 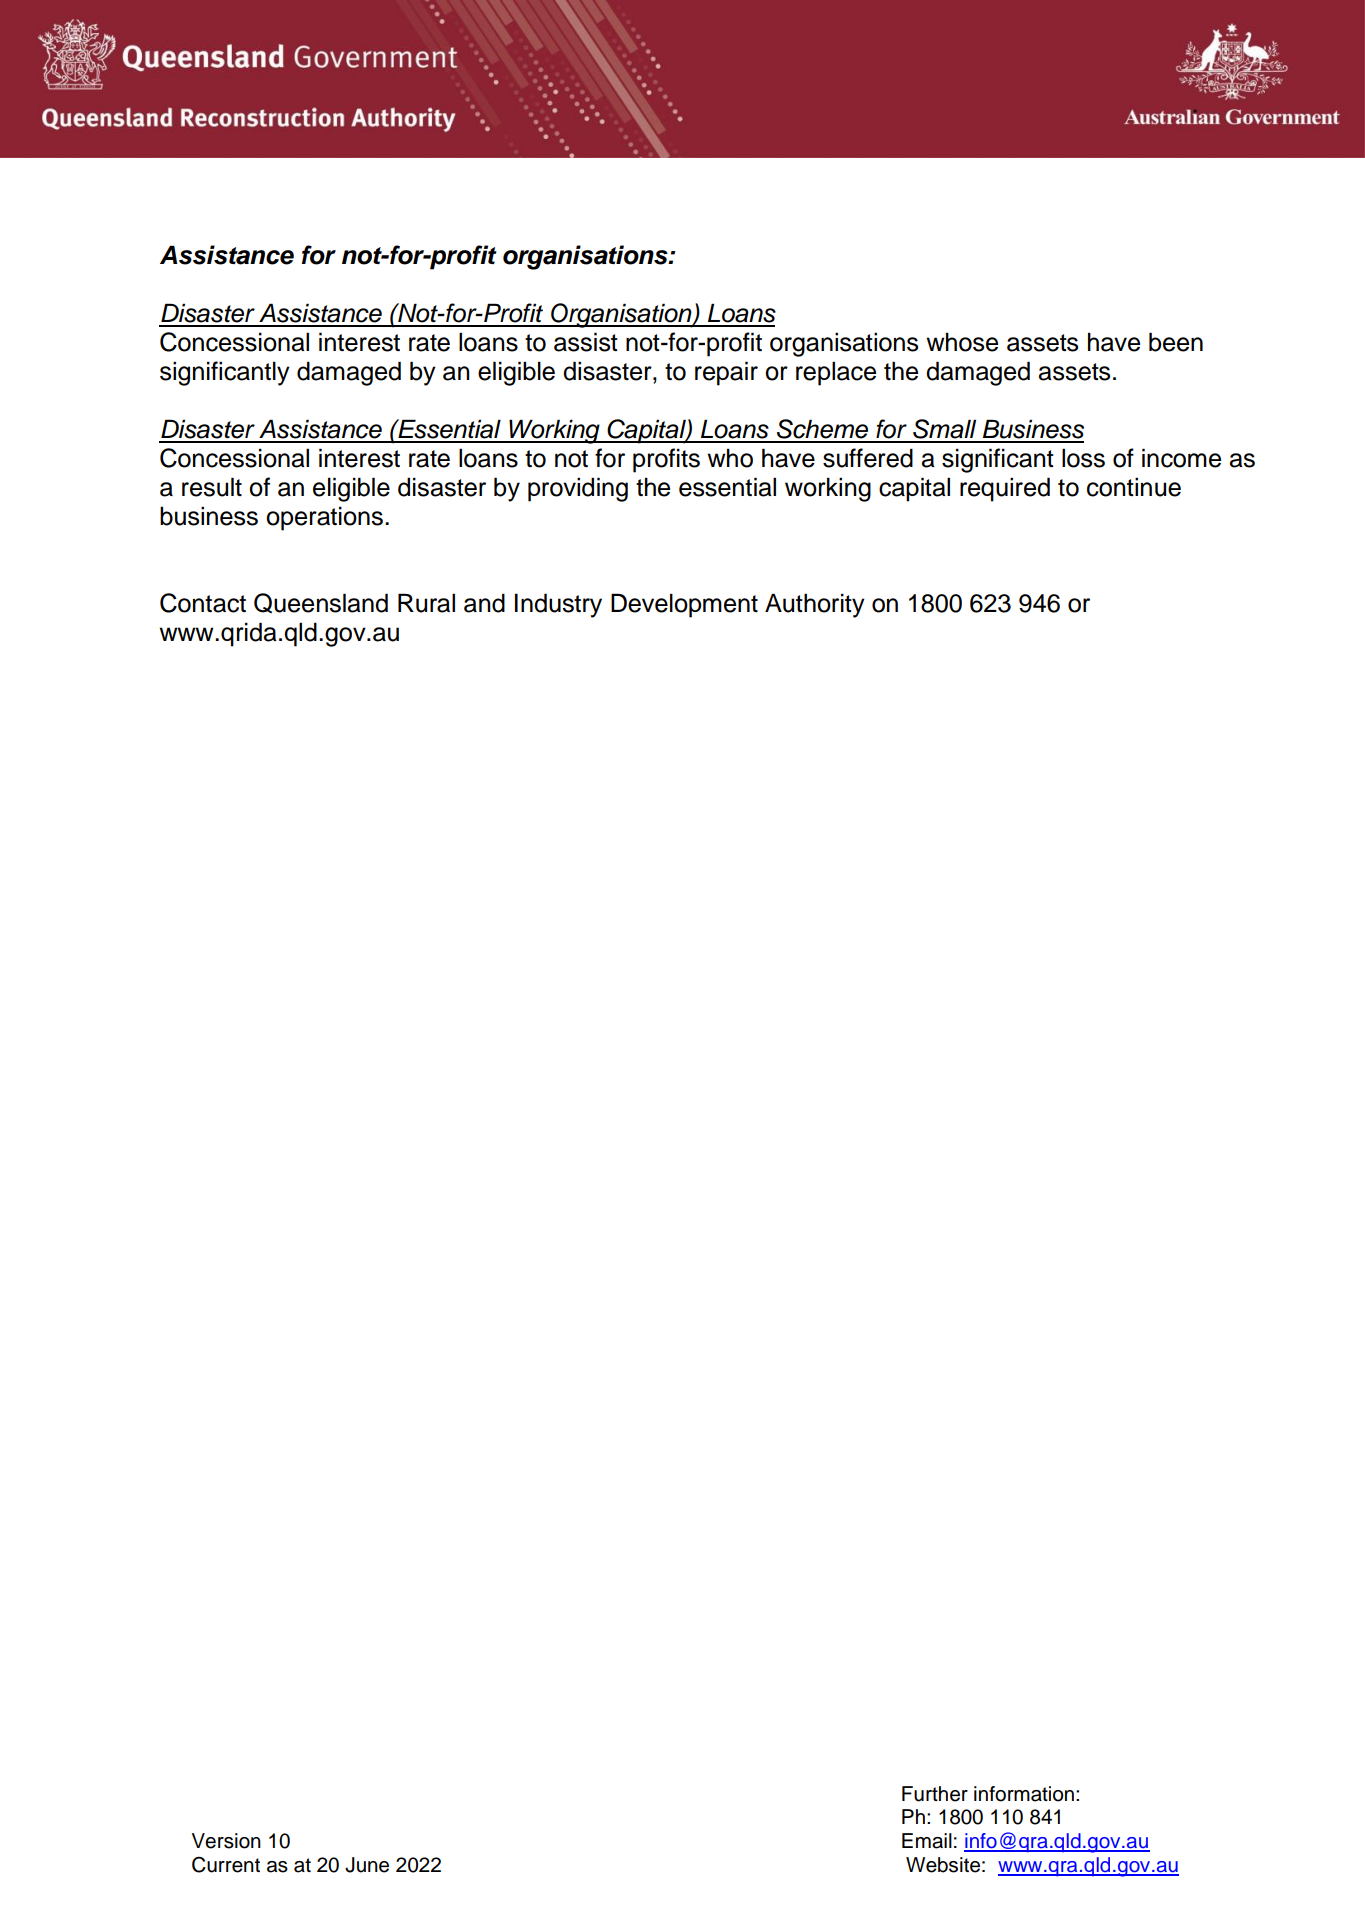 What do you see at coordinates (212, 487) in the screenshot?
I see `result` at bounding box center [212, 487].
